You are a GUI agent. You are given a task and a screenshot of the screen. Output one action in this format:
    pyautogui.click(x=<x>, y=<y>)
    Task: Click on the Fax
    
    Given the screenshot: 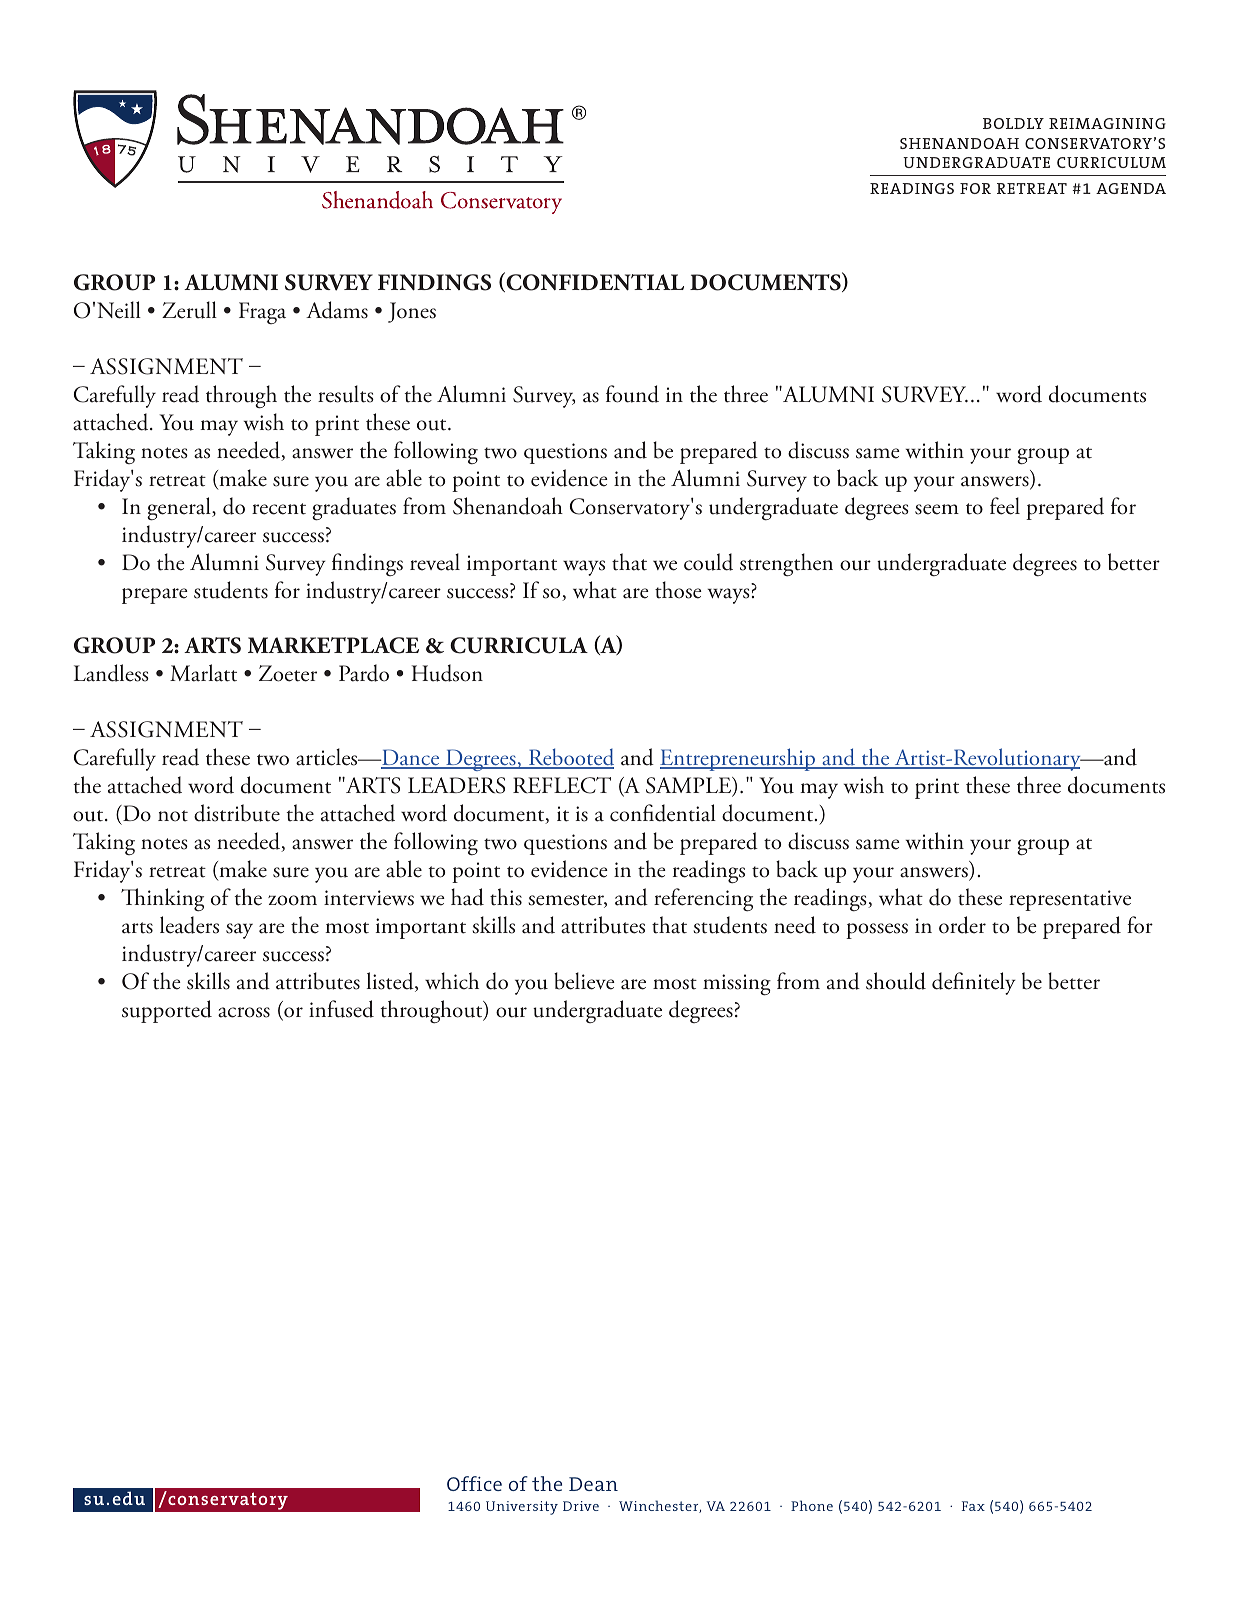 What is the action you would take?
    pyautogui.click(x=973, y=1506)
